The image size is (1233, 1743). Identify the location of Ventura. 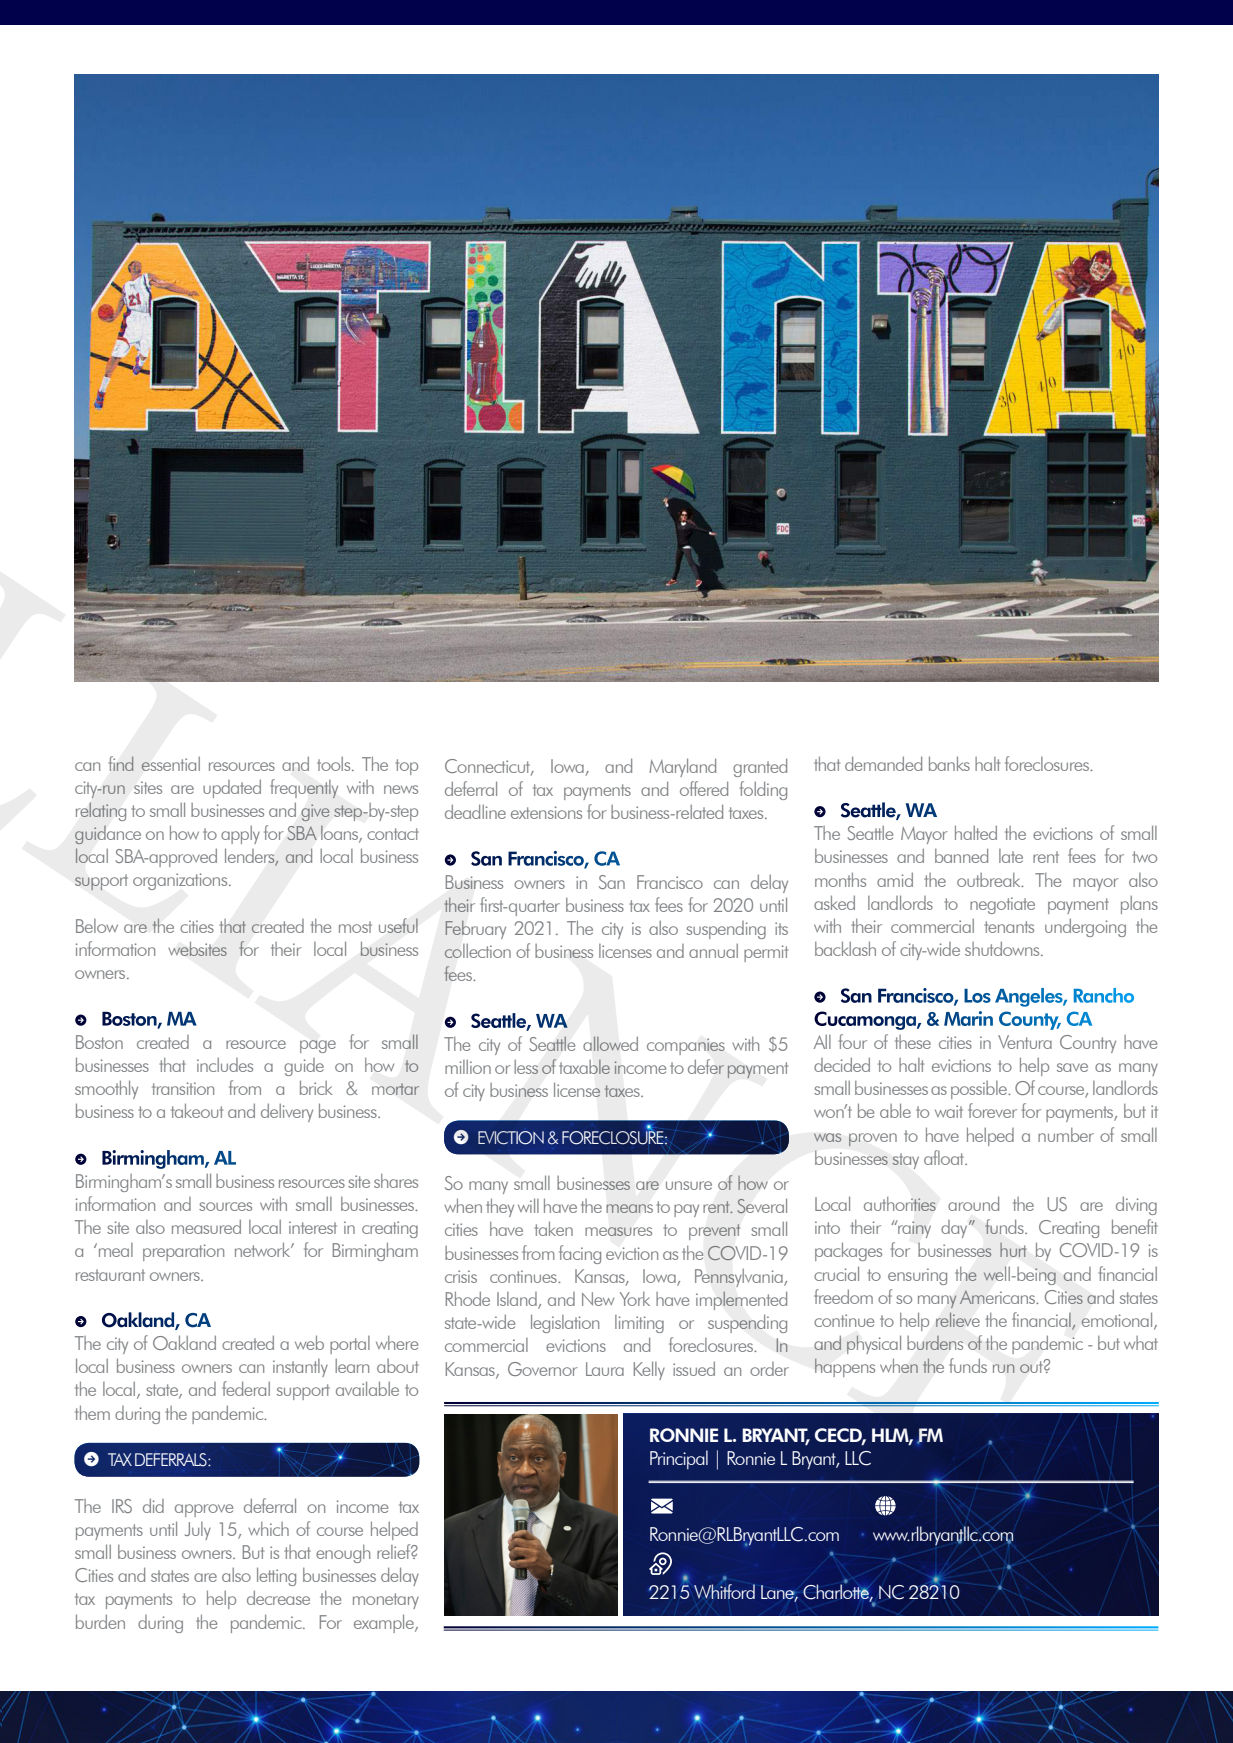
(1025, 1042).
